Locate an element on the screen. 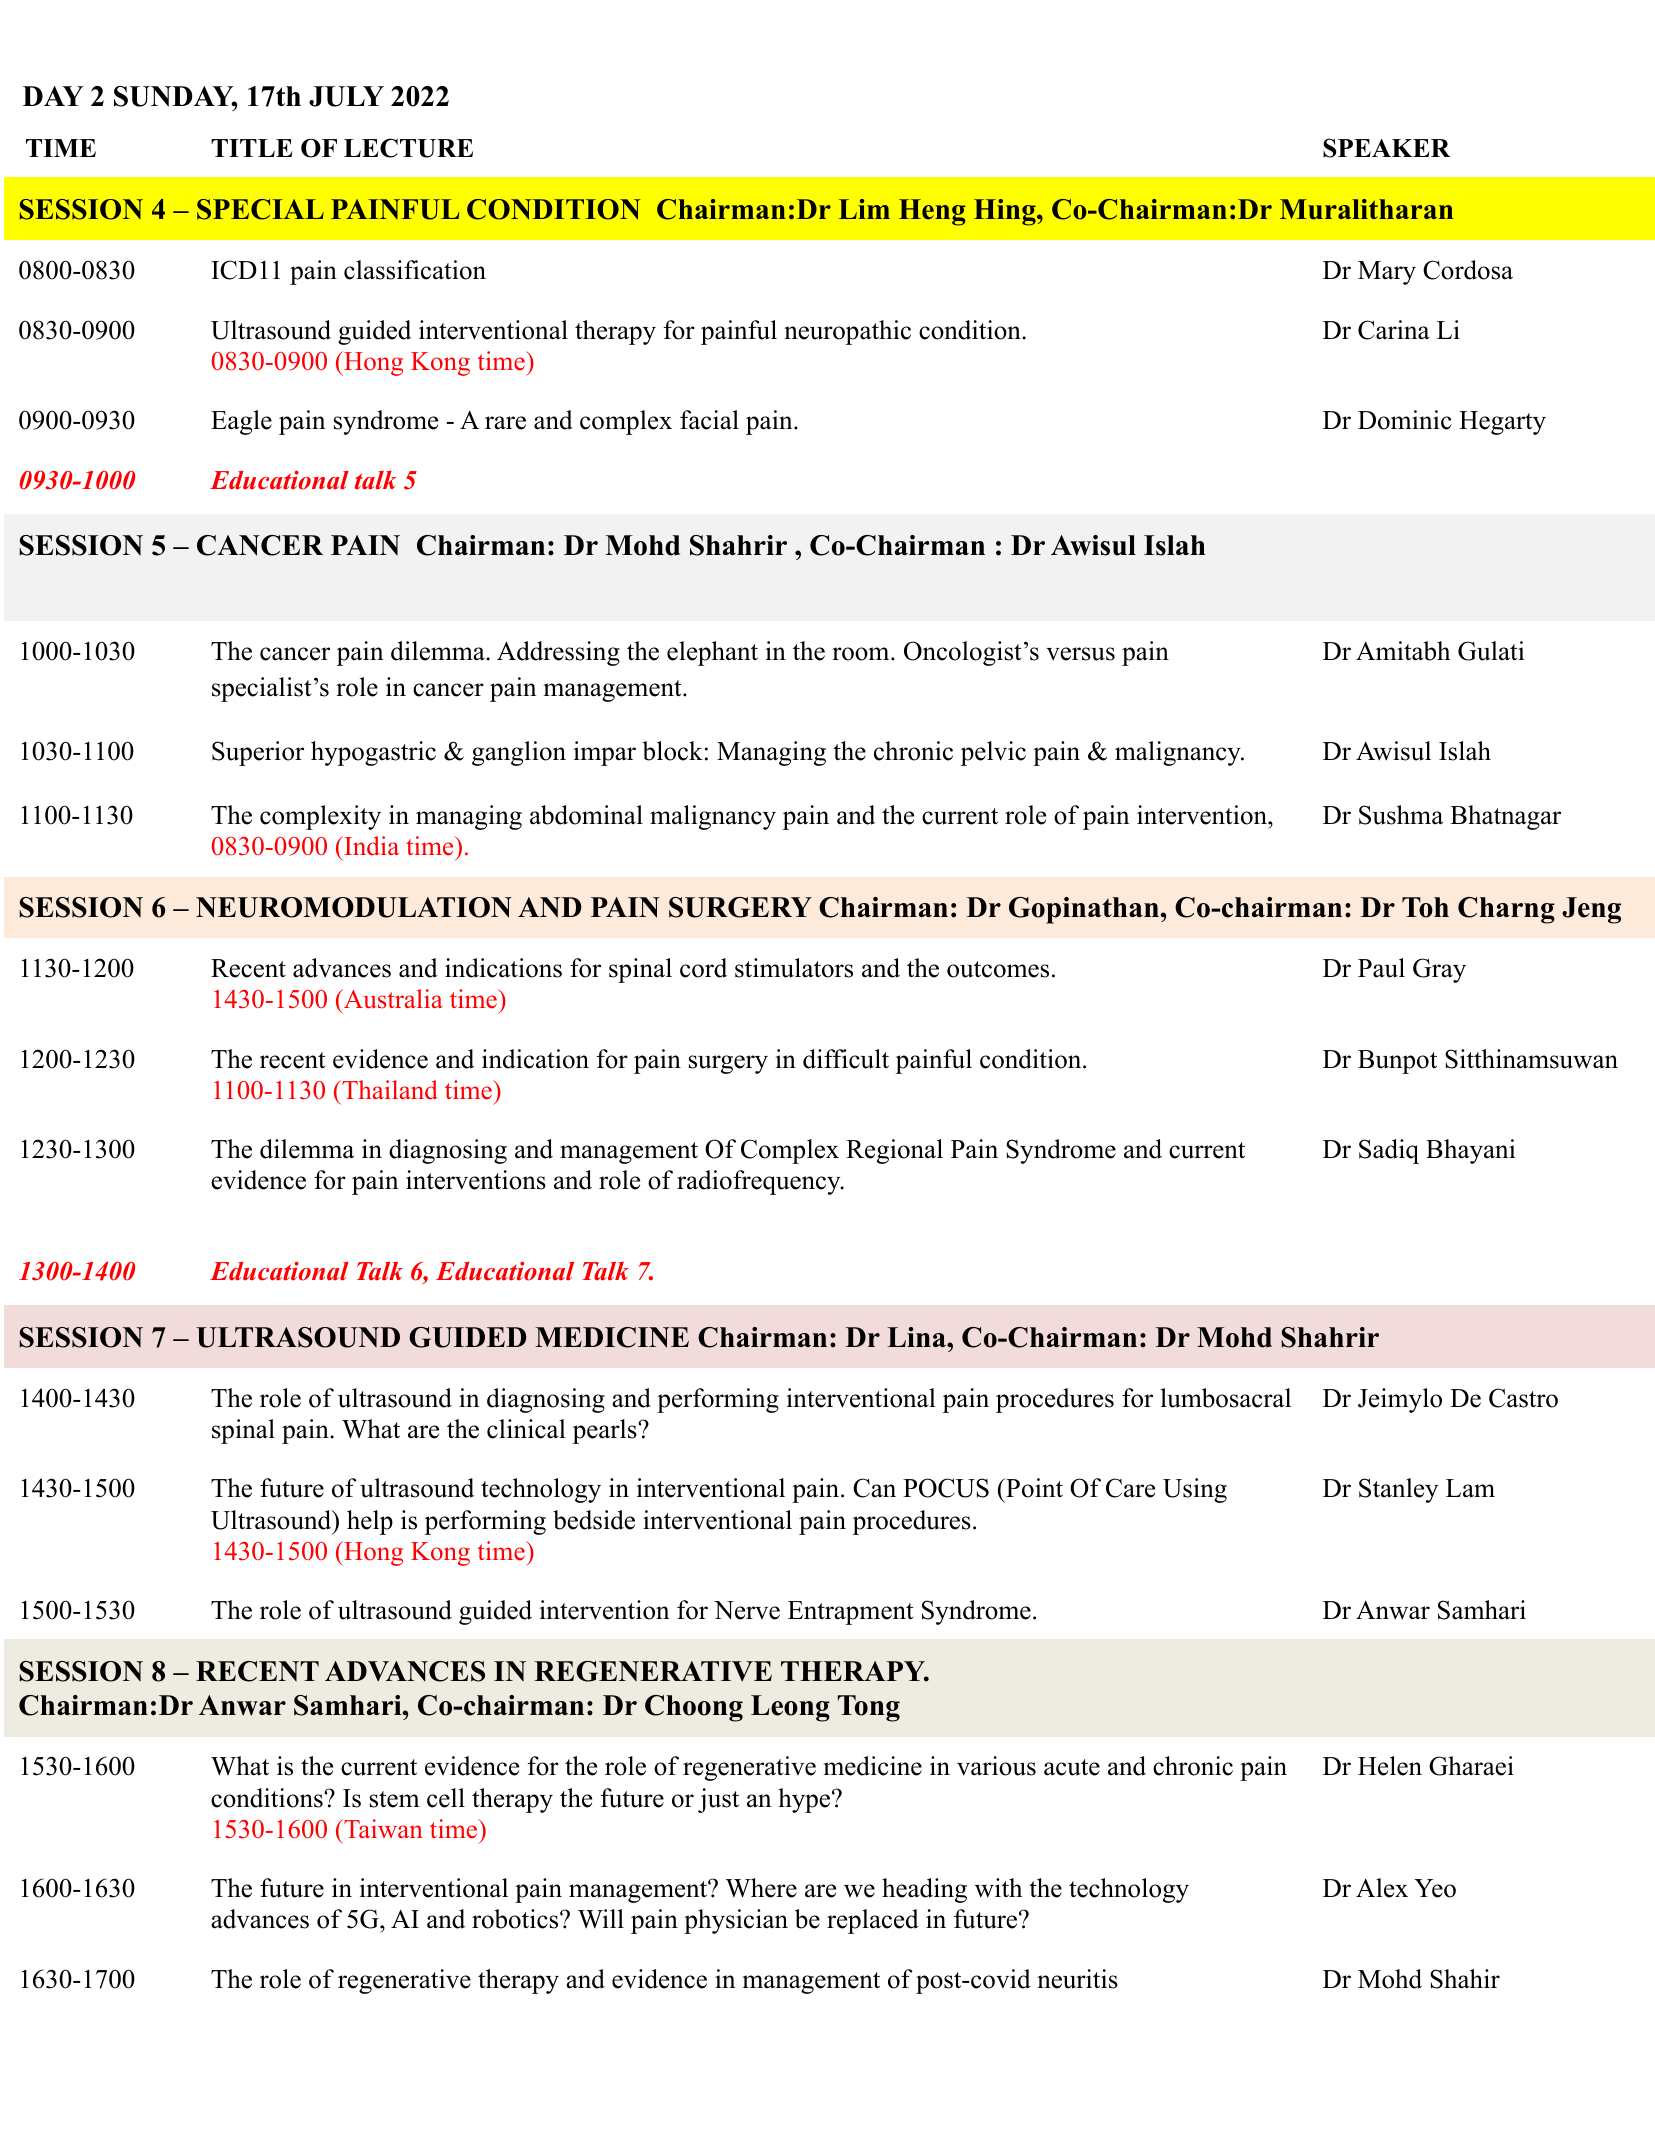 This screenshot has width=1655, height=2142. Castro is located at coordinates (1523, 1398).
